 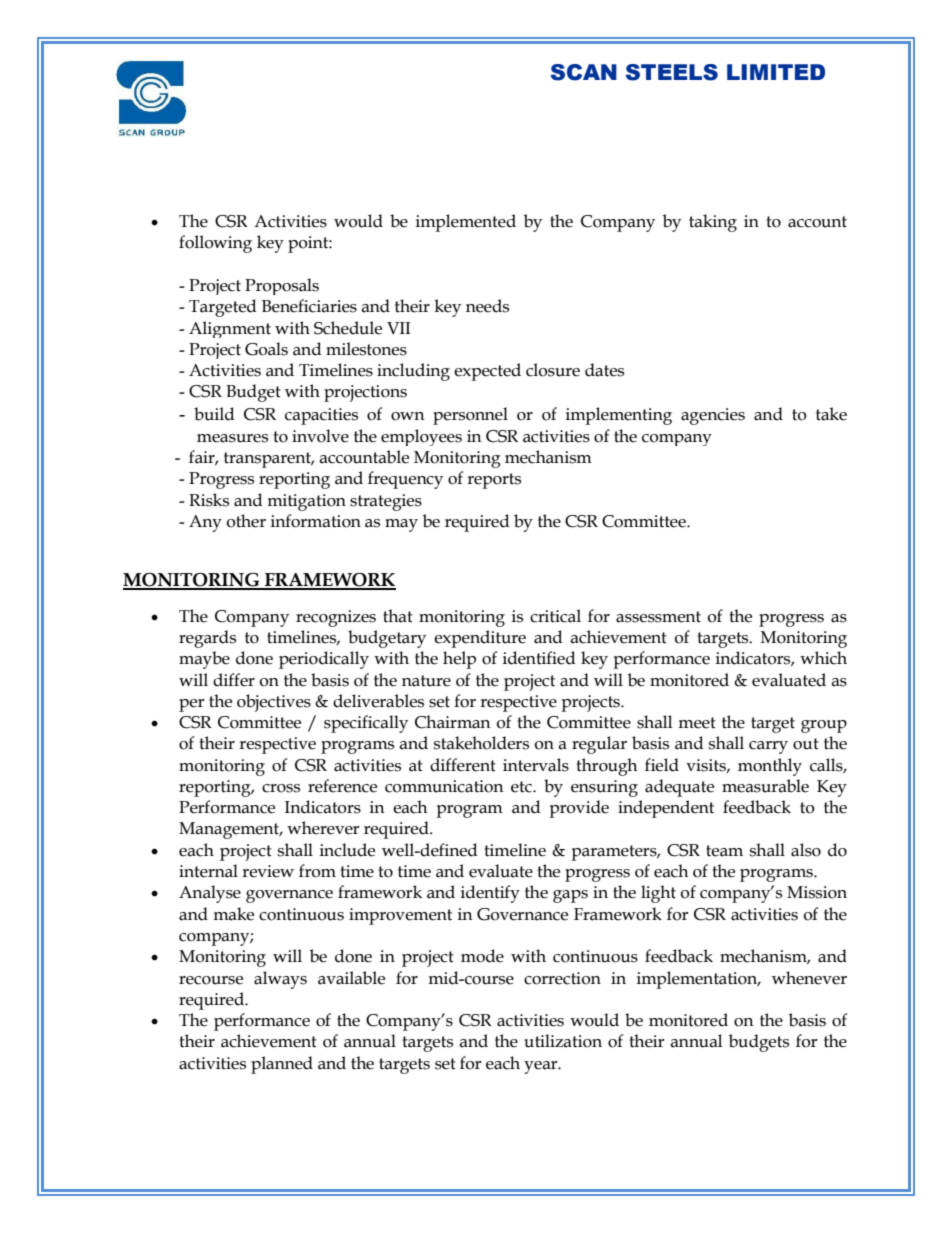 I want to click on carry, so click(x=768, y=747).
